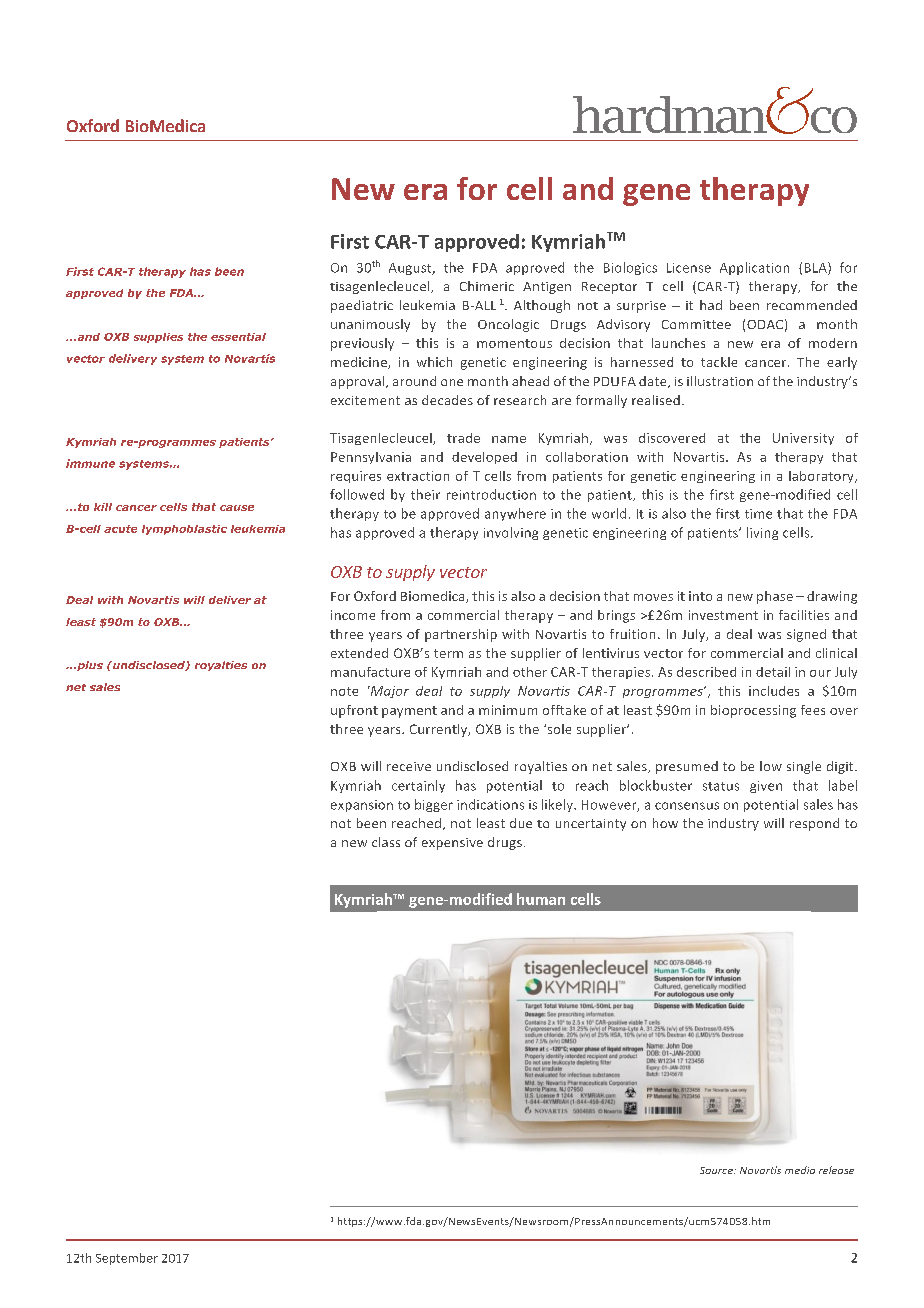 The width and height of the document is (924, 1308). Describe the element at coordinates (773, 672) in the document. I see `detail` at that location.
